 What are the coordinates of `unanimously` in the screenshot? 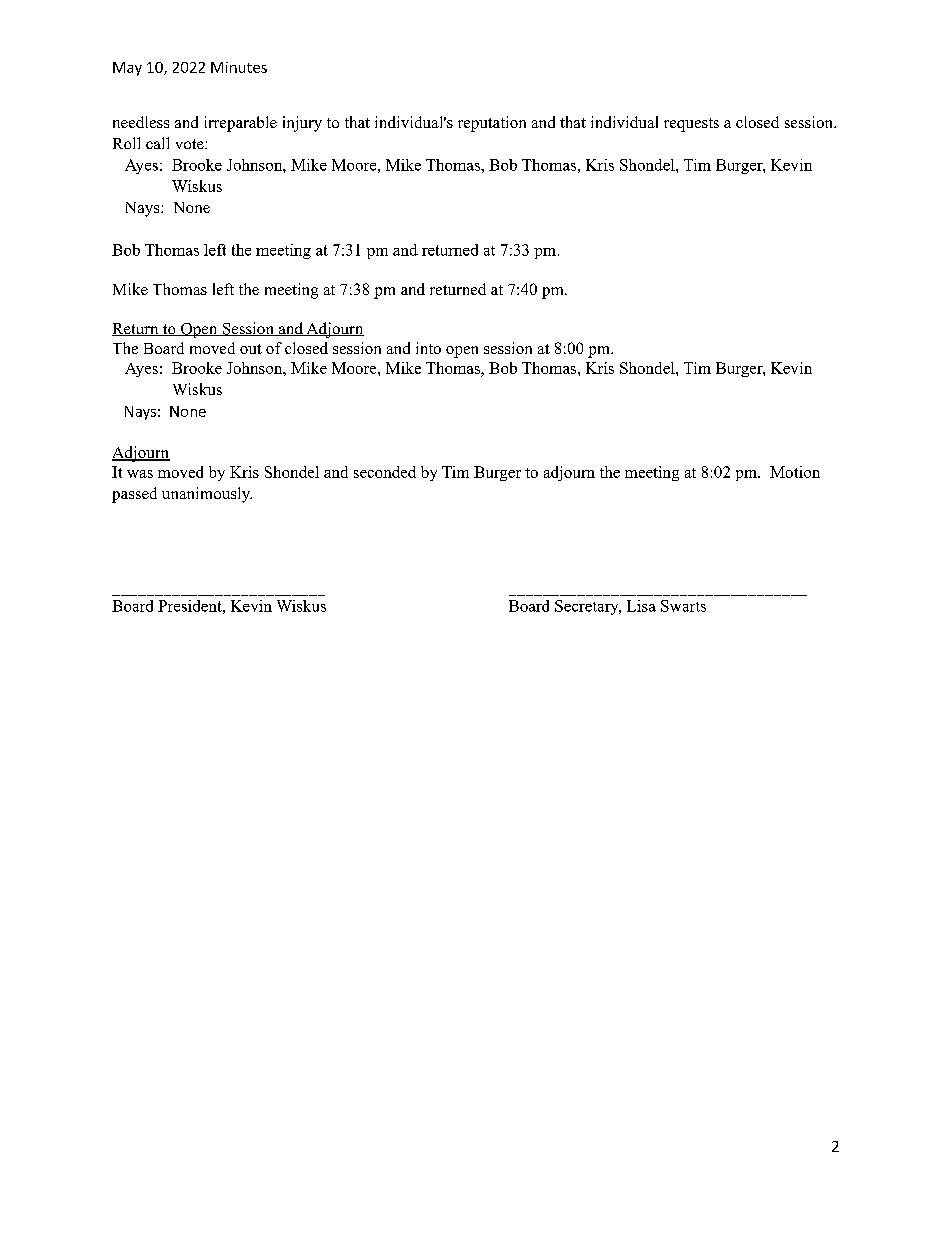 It's located at (207, 495).
